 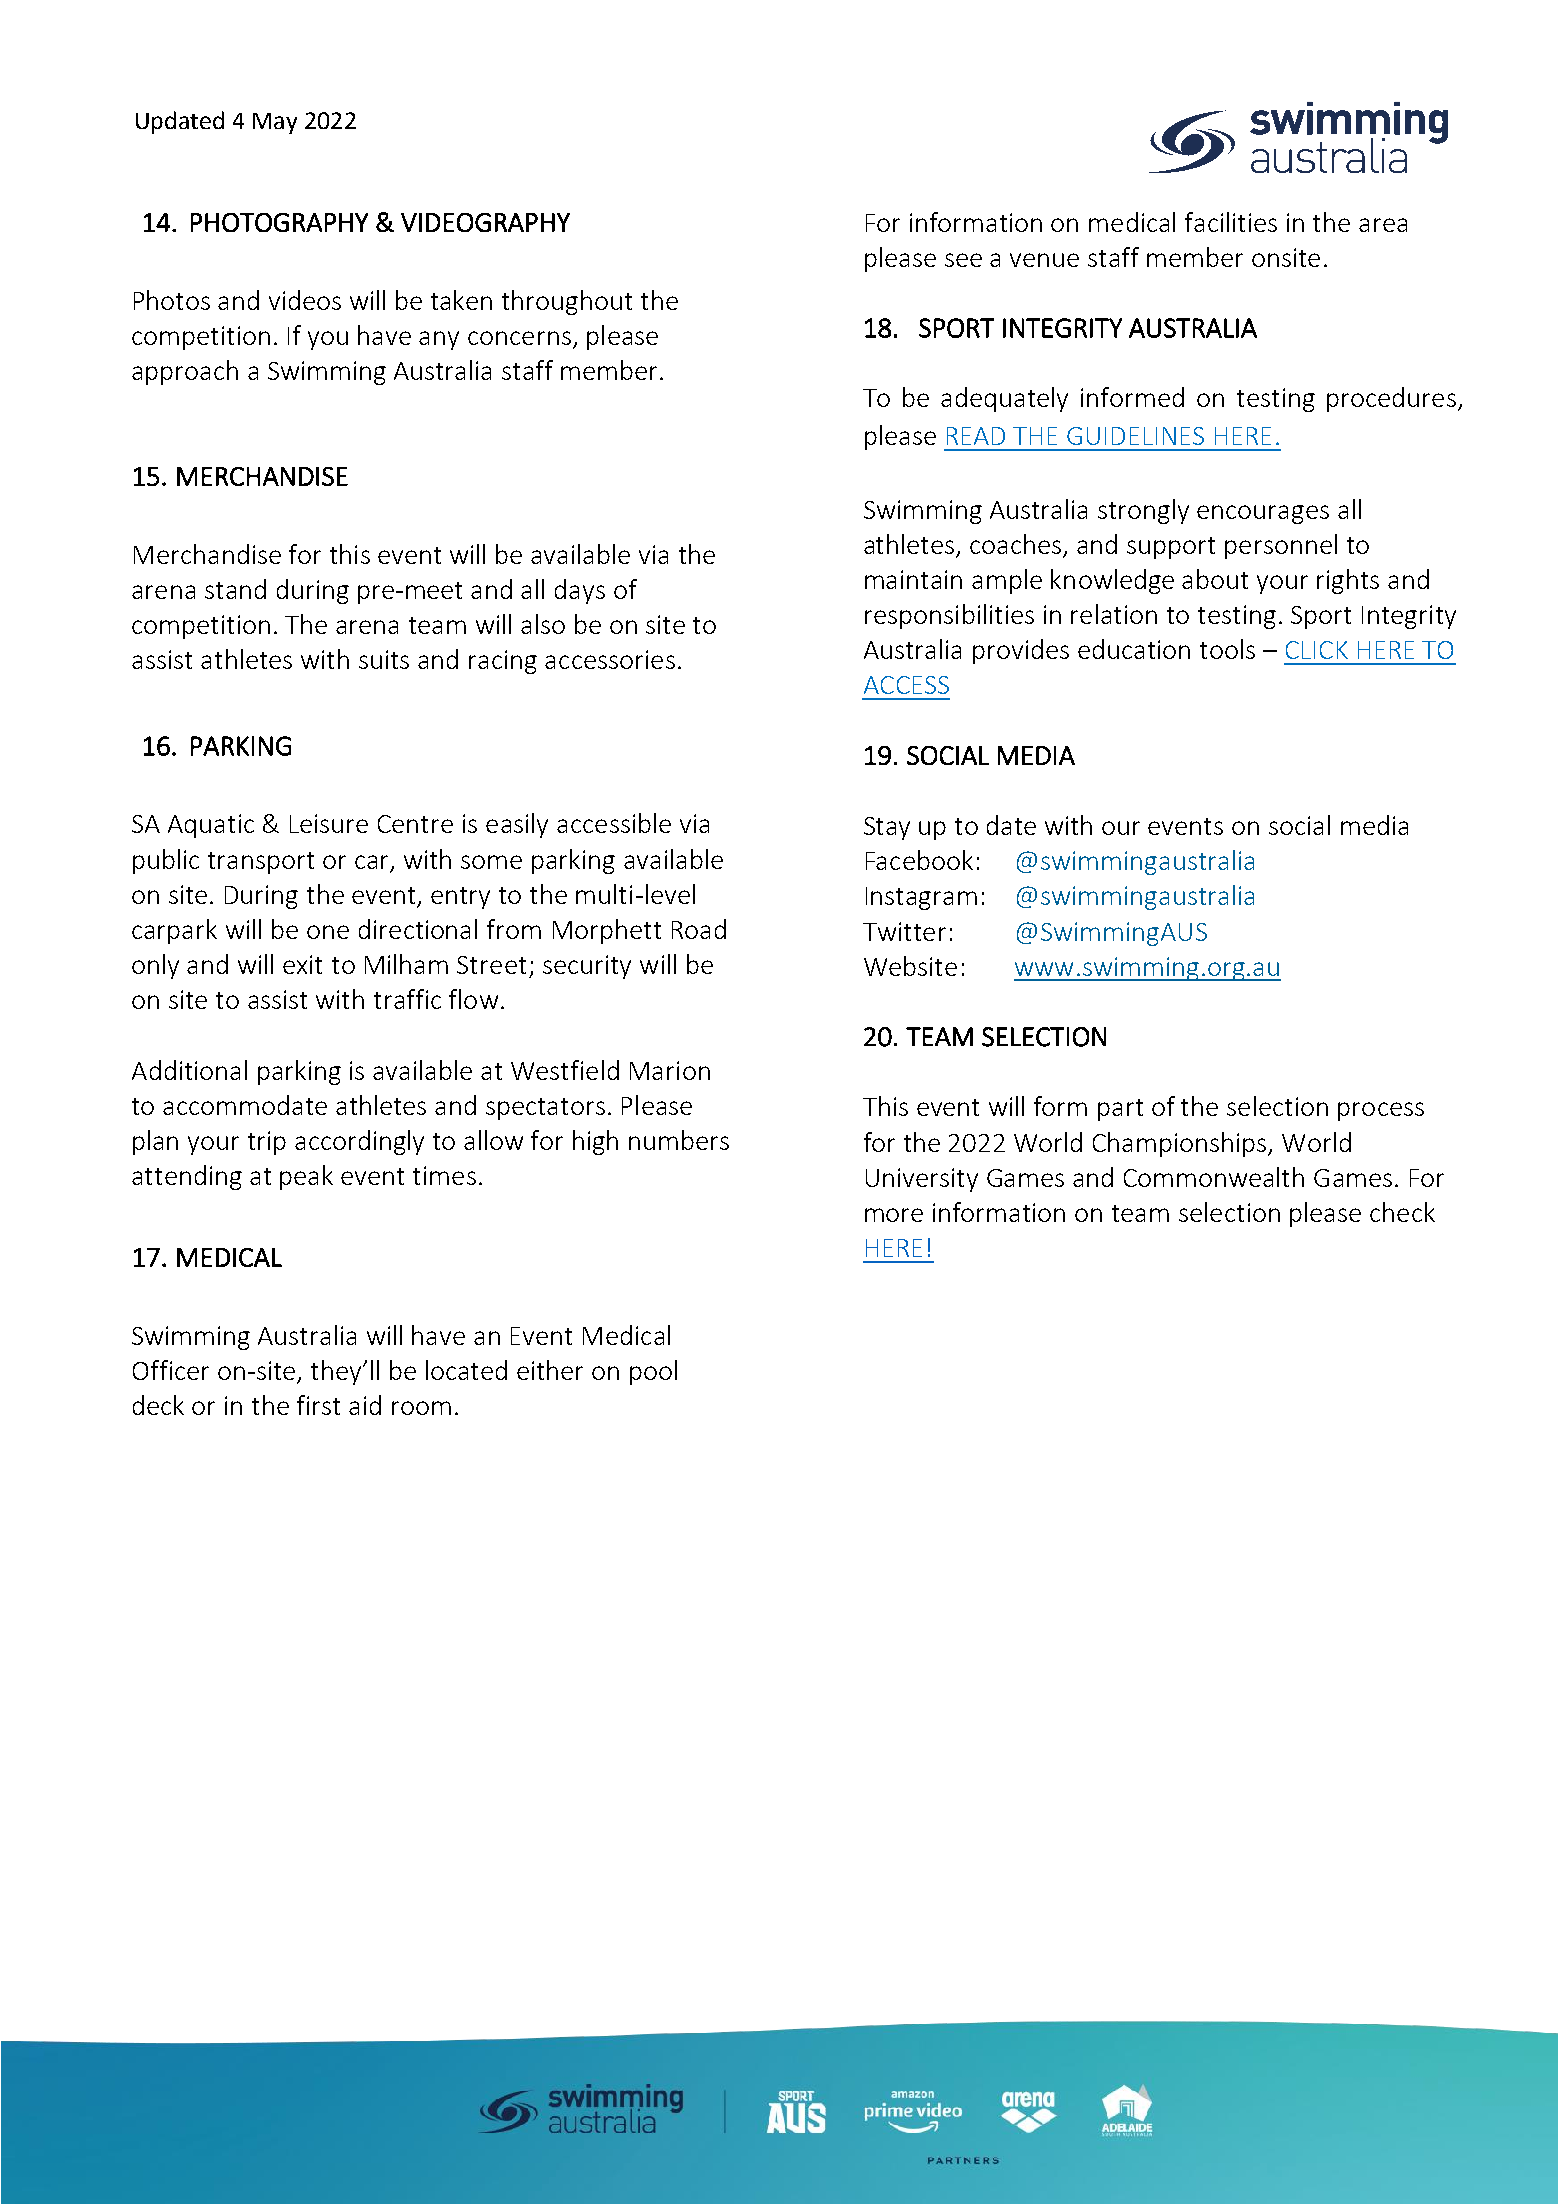 What do you see at coordinates (329, 823) in the image?
I see `Leisure` at bounding box center [329, 823].
